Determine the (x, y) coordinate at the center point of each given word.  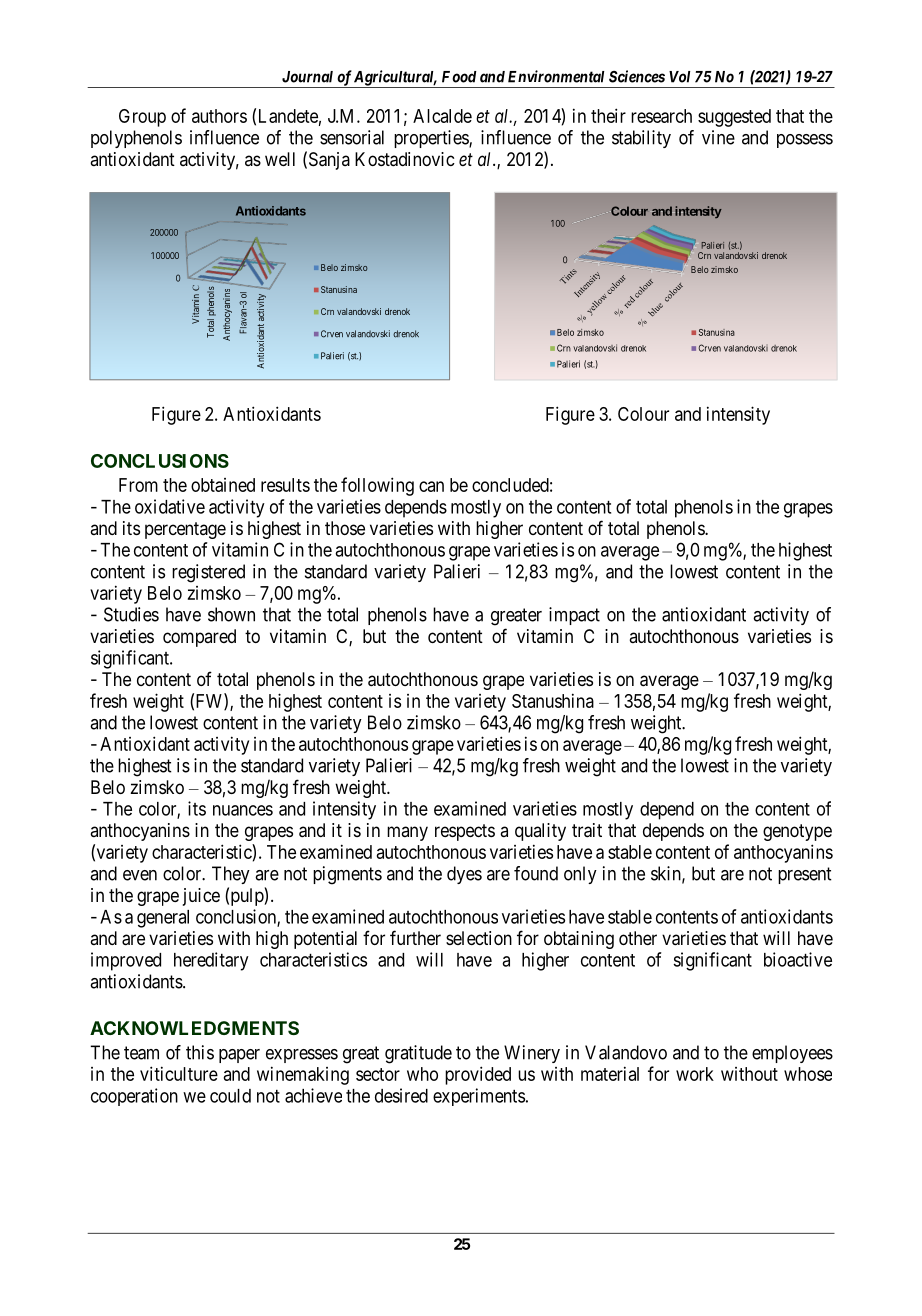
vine (718, 137)
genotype (797, 832)
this (200, 1052)
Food (459, 77)
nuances (243, 810)
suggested (734, 118)
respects (465, 832)
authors (219, 116)
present (805, 875)
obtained (223, 485)
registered (208, 573)
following (377, 486)
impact (574, 616)
